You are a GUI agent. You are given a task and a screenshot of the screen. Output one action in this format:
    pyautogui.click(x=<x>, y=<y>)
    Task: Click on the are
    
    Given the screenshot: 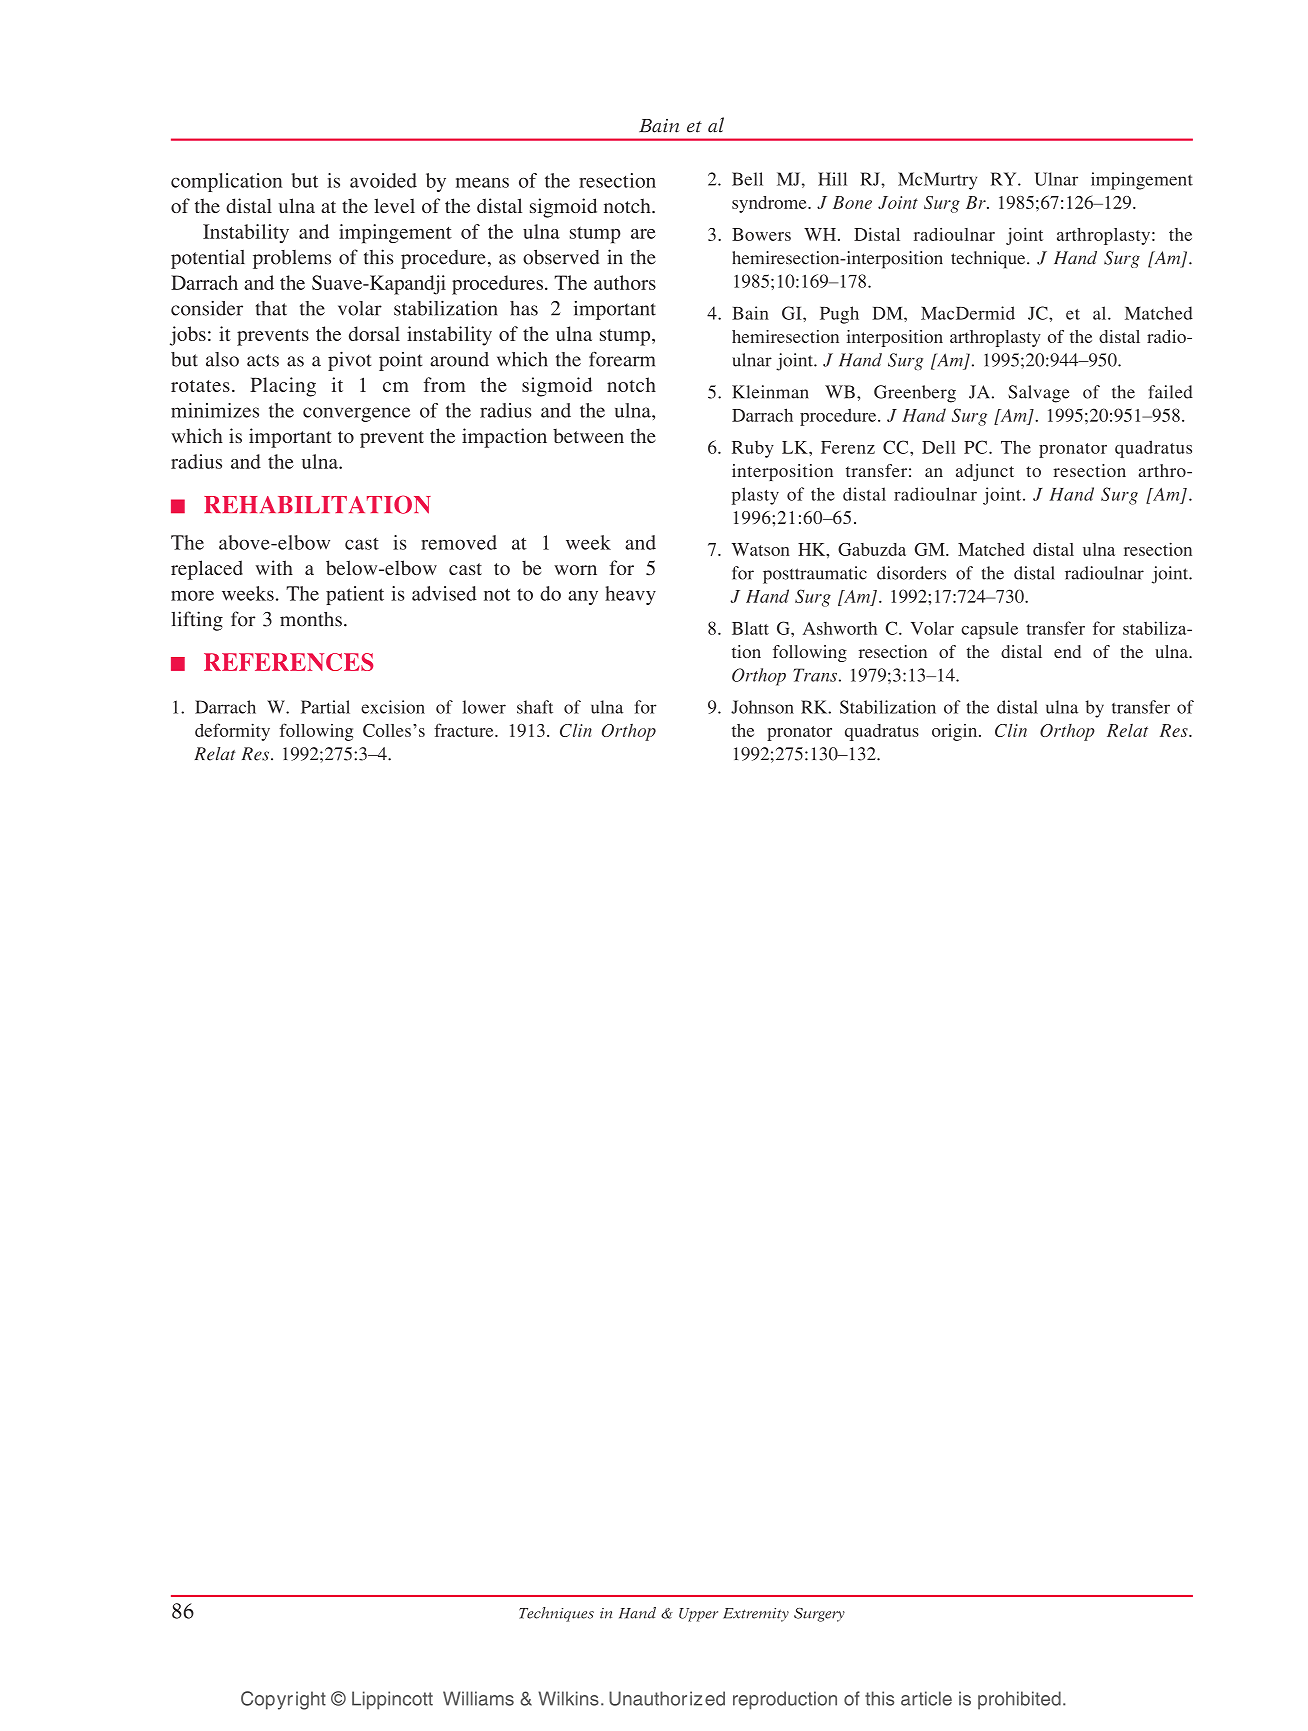 What is the action you would take?
    pyautogui.click(x=643, y=234)
